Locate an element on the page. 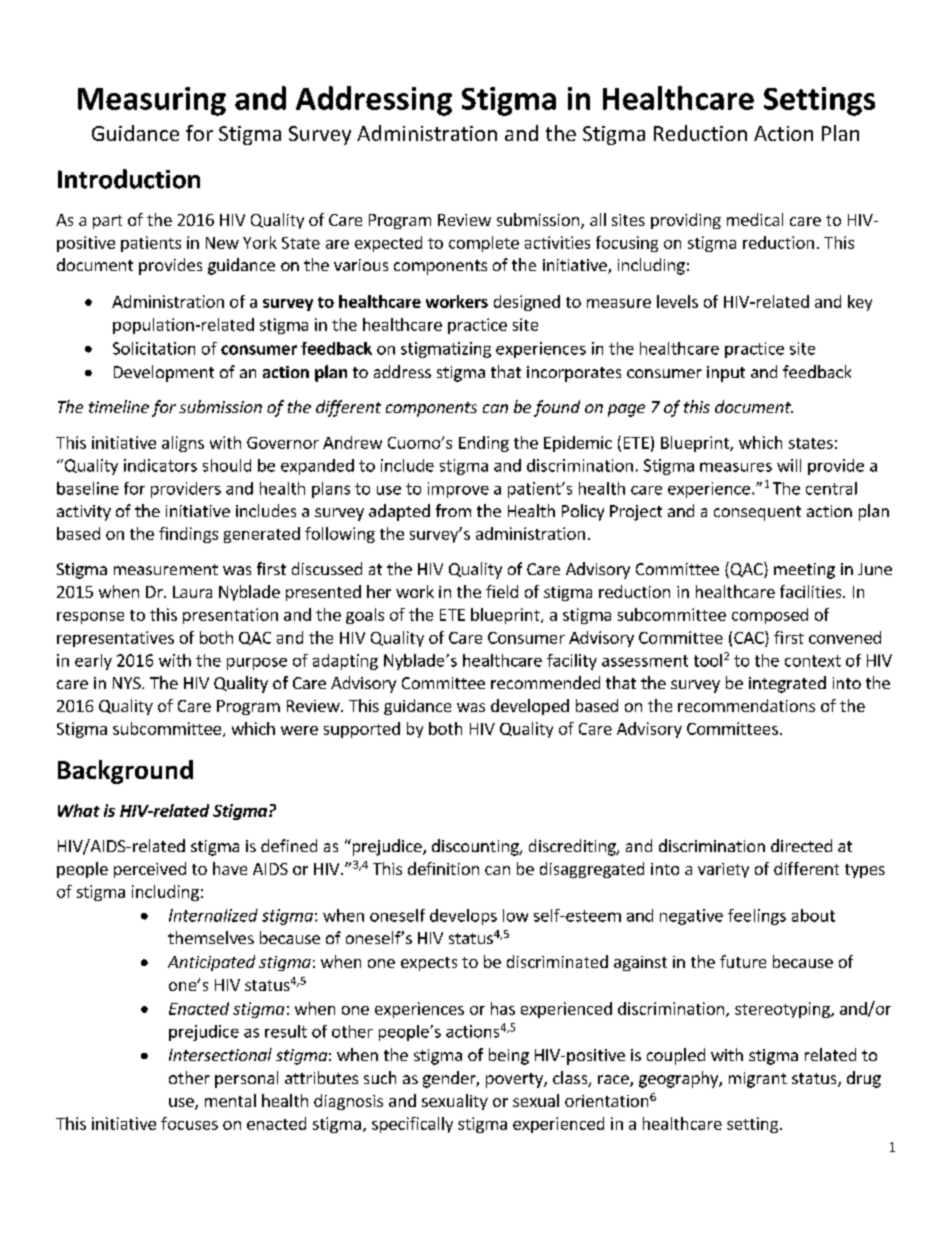 This document has height=1233, width=952. medical is located at coordinates (755, 219).
